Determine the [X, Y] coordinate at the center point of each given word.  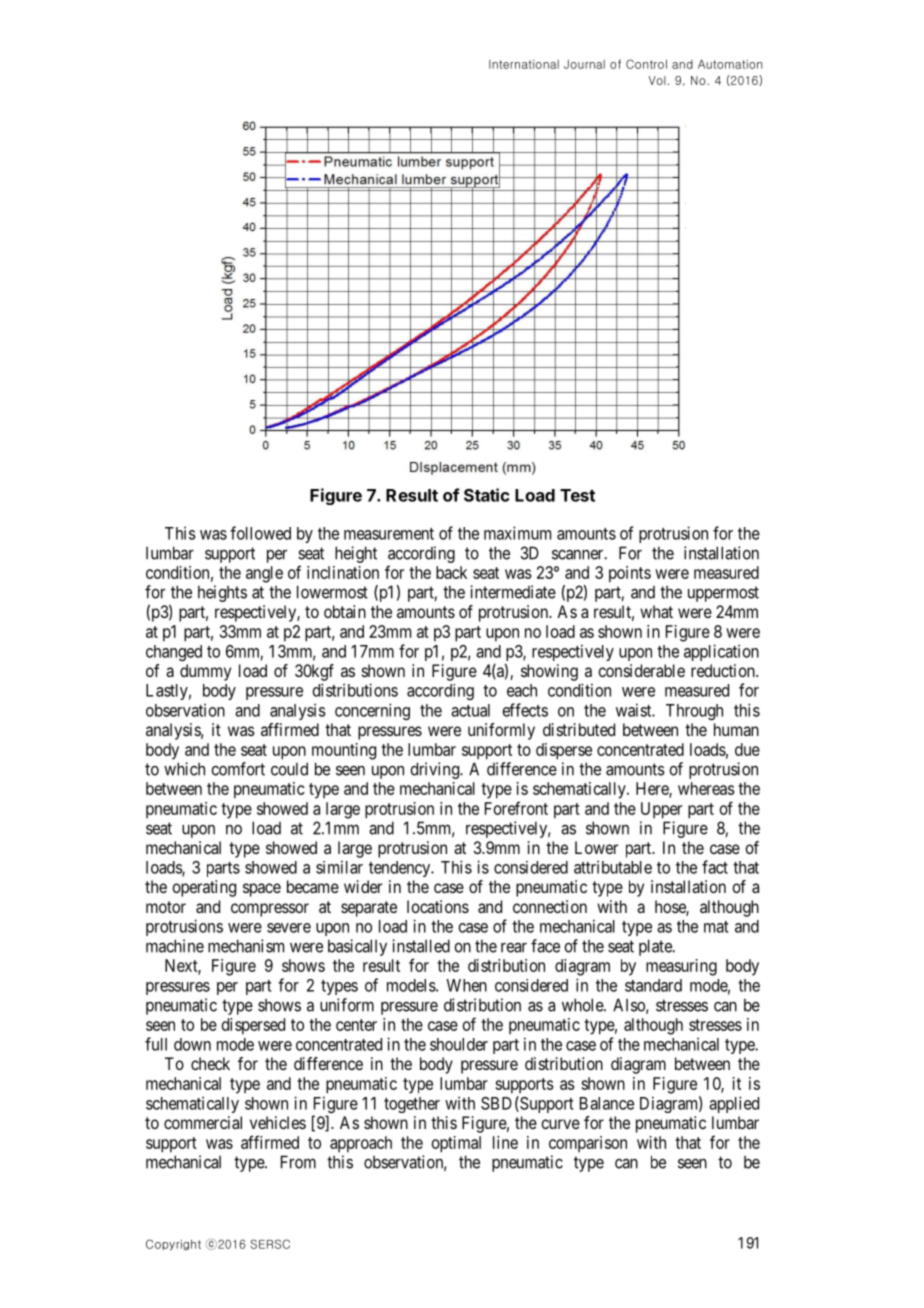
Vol [657, 80]
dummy [205, 672]
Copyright [173, 1244]
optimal [456, 1144]
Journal [584, 64]
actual [470, 710]
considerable [641, 670]
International [524, 64]
